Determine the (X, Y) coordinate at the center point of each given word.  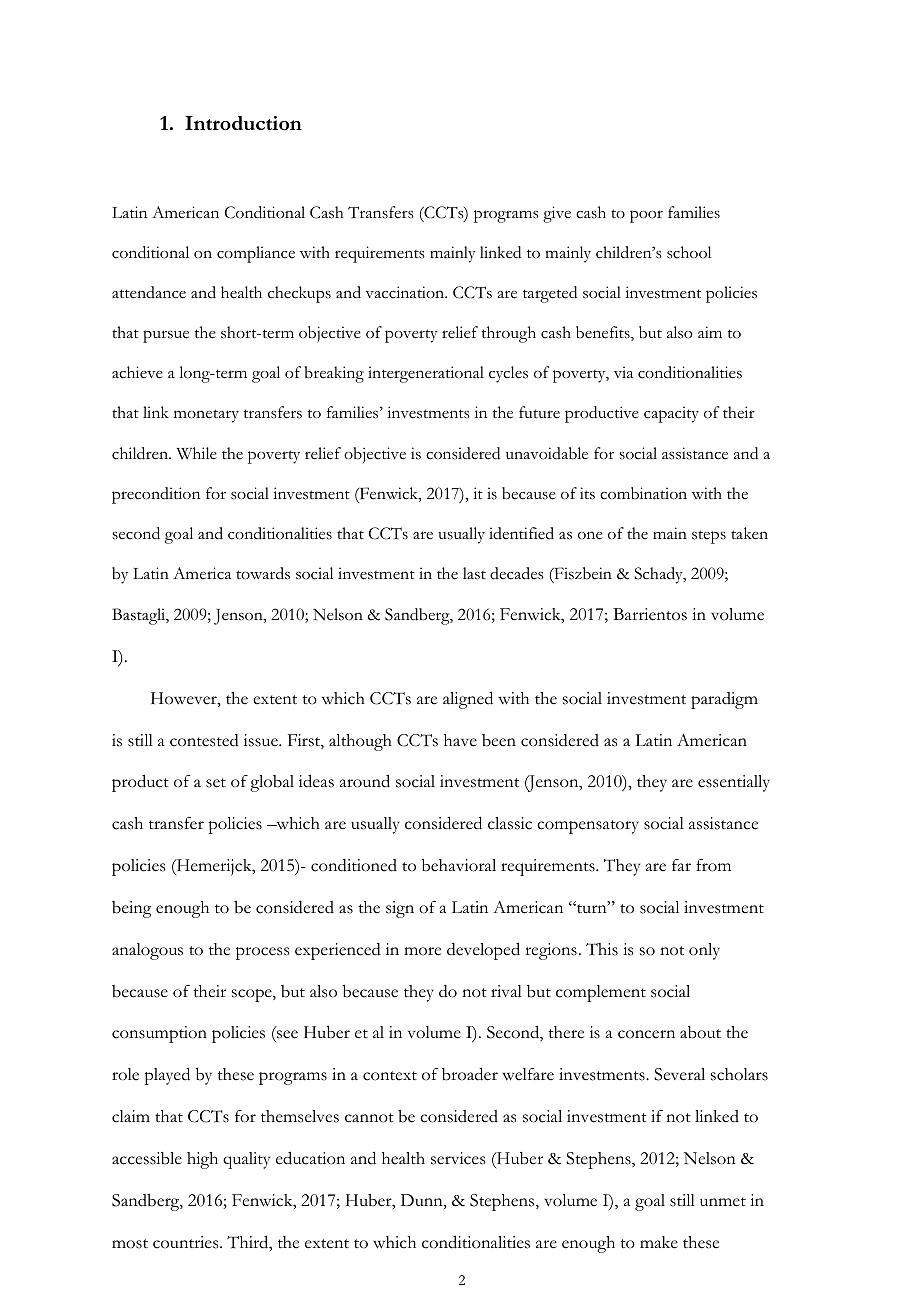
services (458, 1158)
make (659, 1242)
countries (187, 1242)
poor (646, 216)
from (713, 865)
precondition (156, 495)
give (557, 214)
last (474, 573)
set (216, 783)
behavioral (459, 865)
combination (643, 493)
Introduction (243, 123)
